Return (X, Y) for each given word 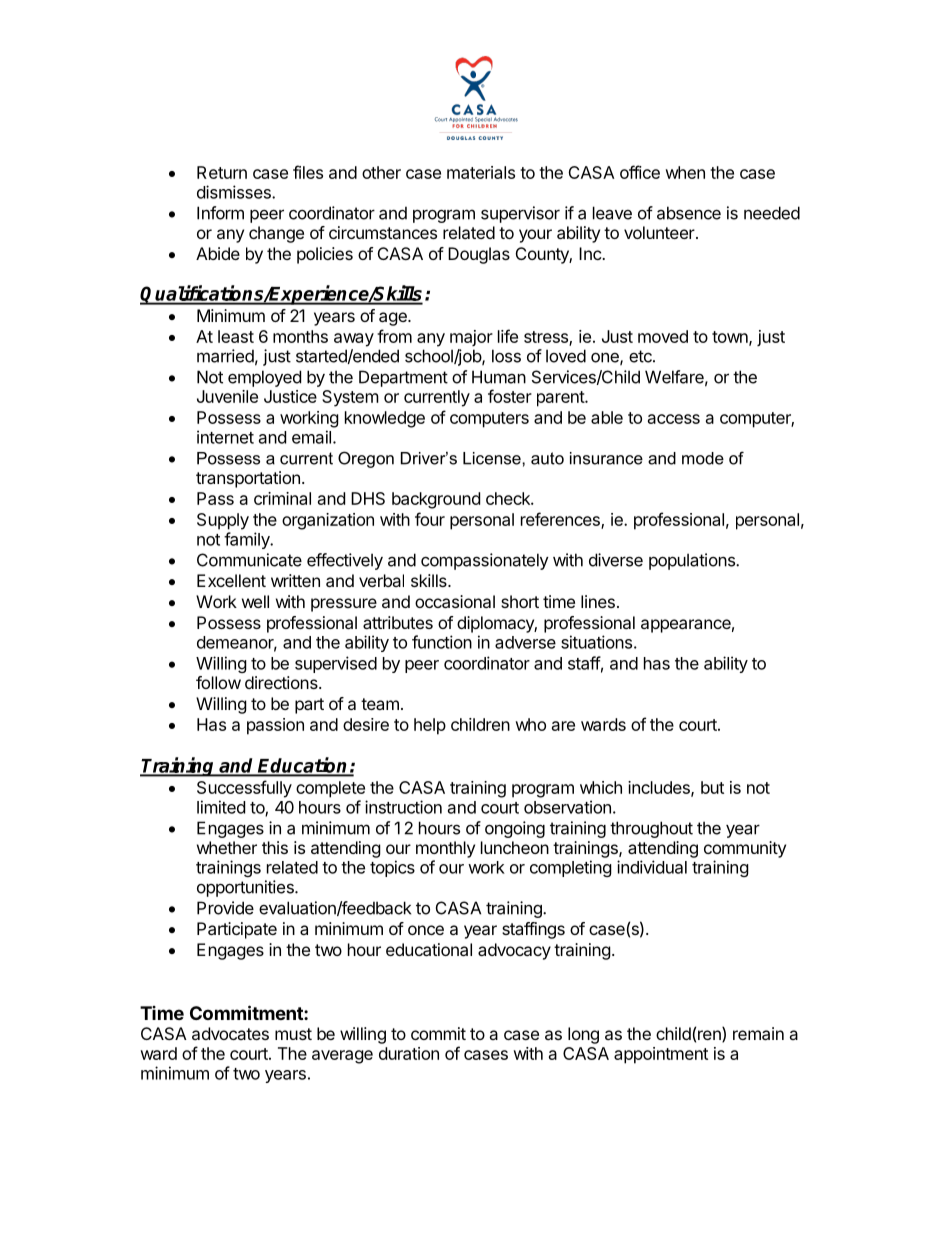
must (293, 1034)
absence (689, 213)
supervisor (520, 214)
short (520, 601)
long (583, 1035)
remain (758, 1033)
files (308, 172)
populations (693, 561)
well (255, 601)
